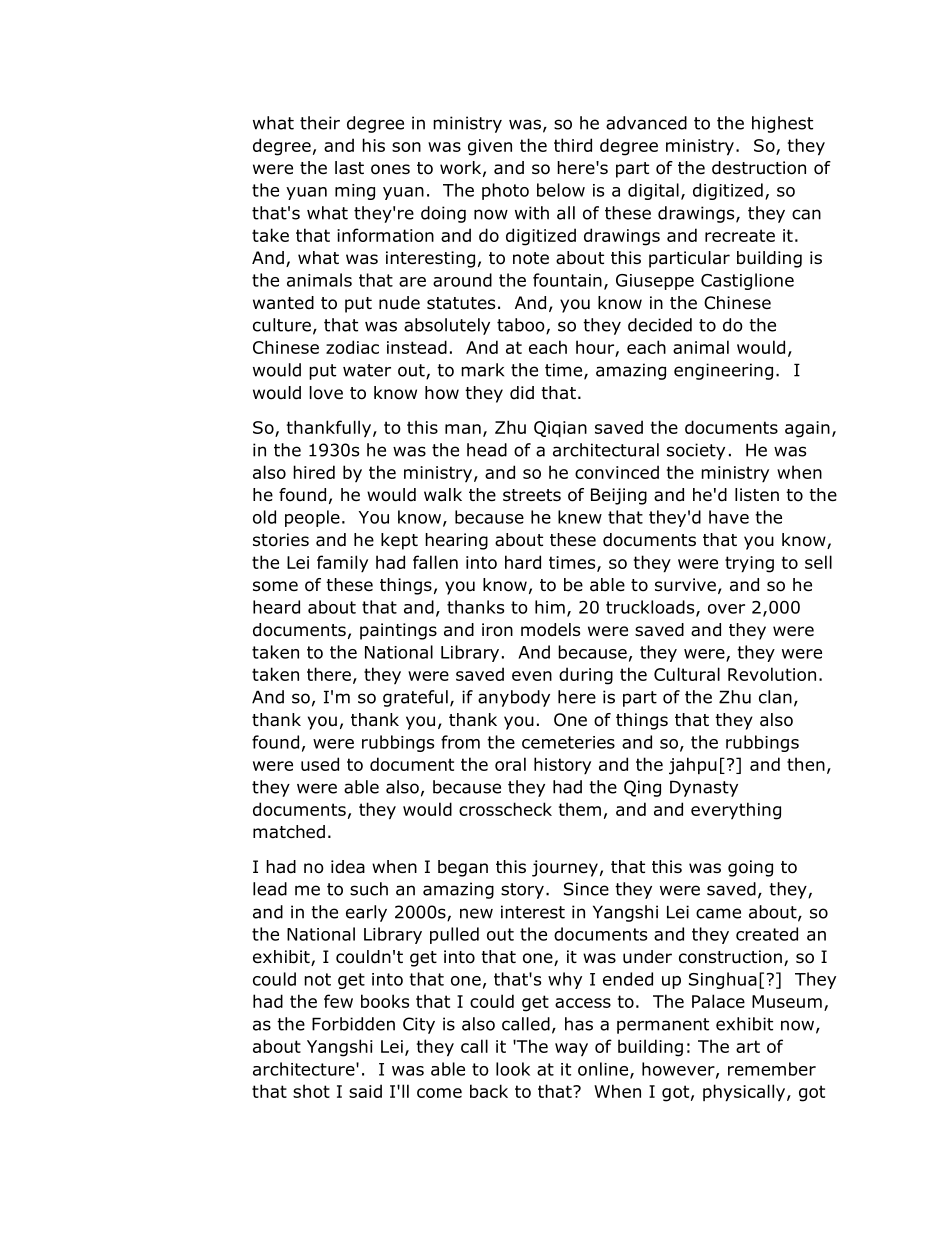 This image has height=1233, width=952. What do you see at coordinates (573, 145) in the image?
I see `third` at bounding box center [573, 145].
